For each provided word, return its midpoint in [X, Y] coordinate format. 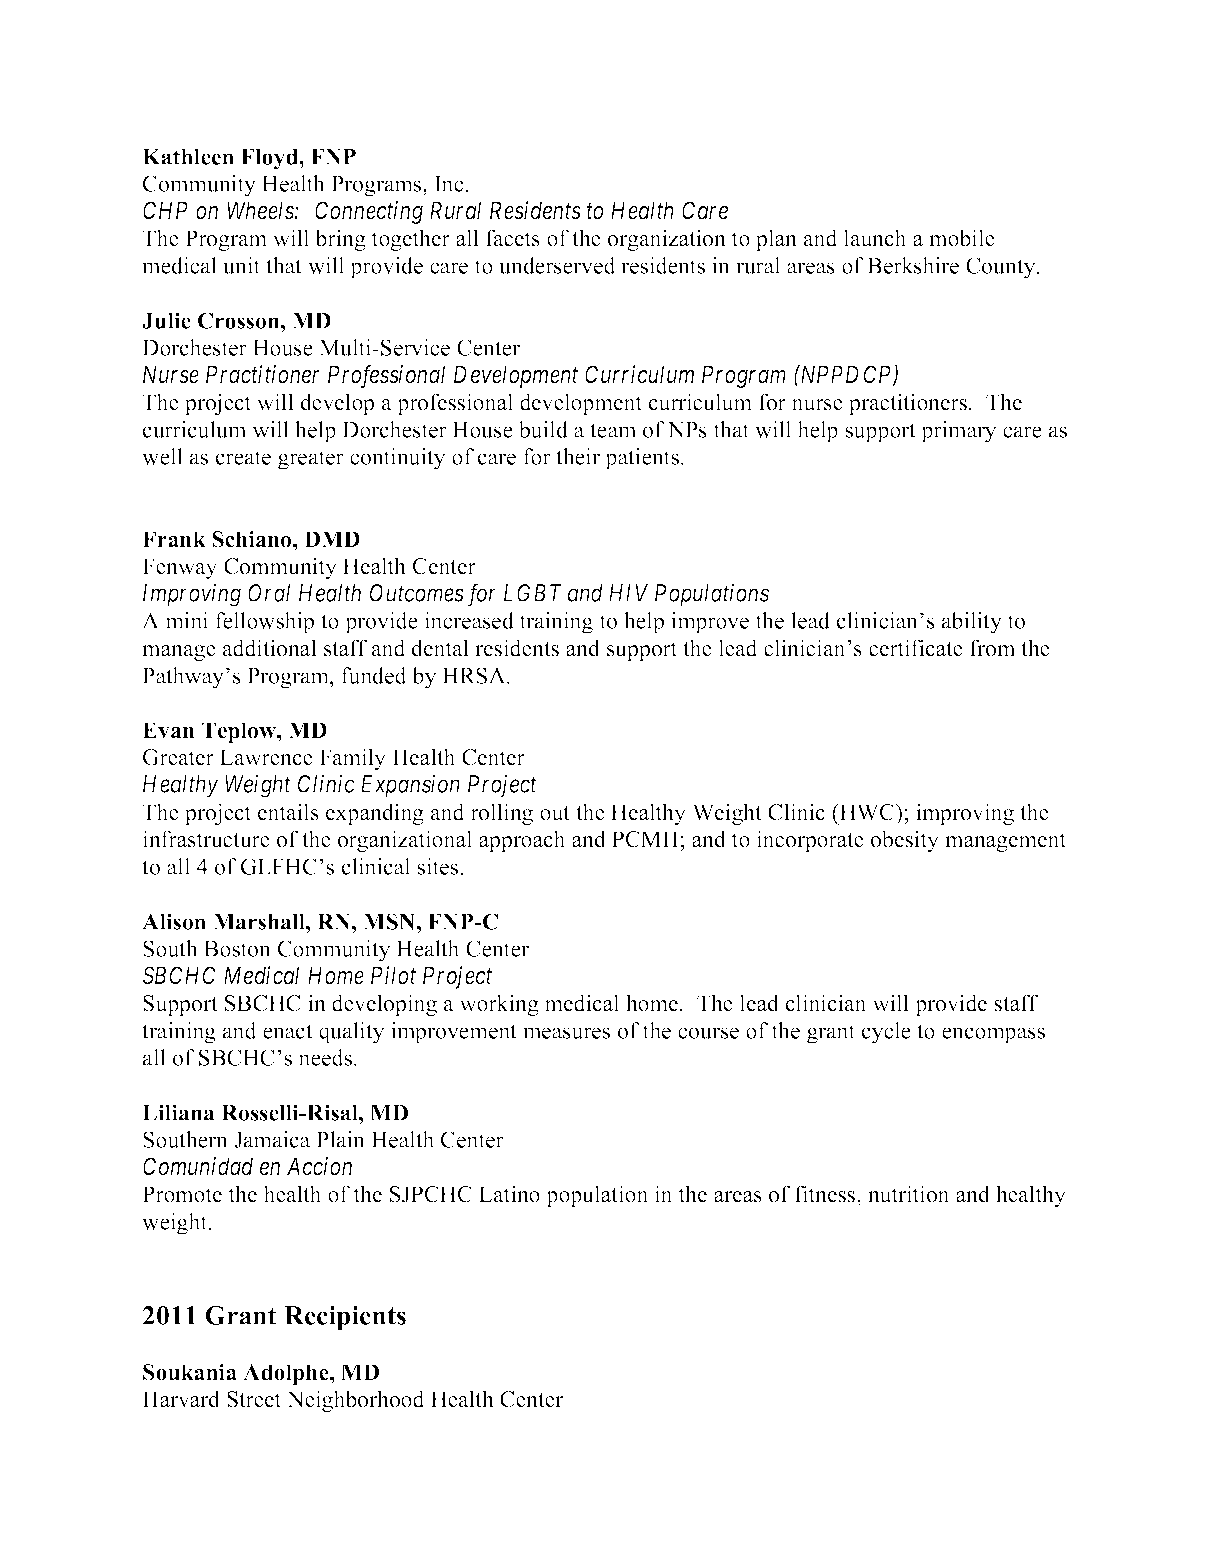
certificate [916, 648]
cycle [886, 1033]
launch [875, 238]
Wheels [261, 210]
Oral [269, 593]
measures [566, 1033]
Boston [237, 949]
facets [513, 238]
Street [254, 1399]
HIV [628, 593]
